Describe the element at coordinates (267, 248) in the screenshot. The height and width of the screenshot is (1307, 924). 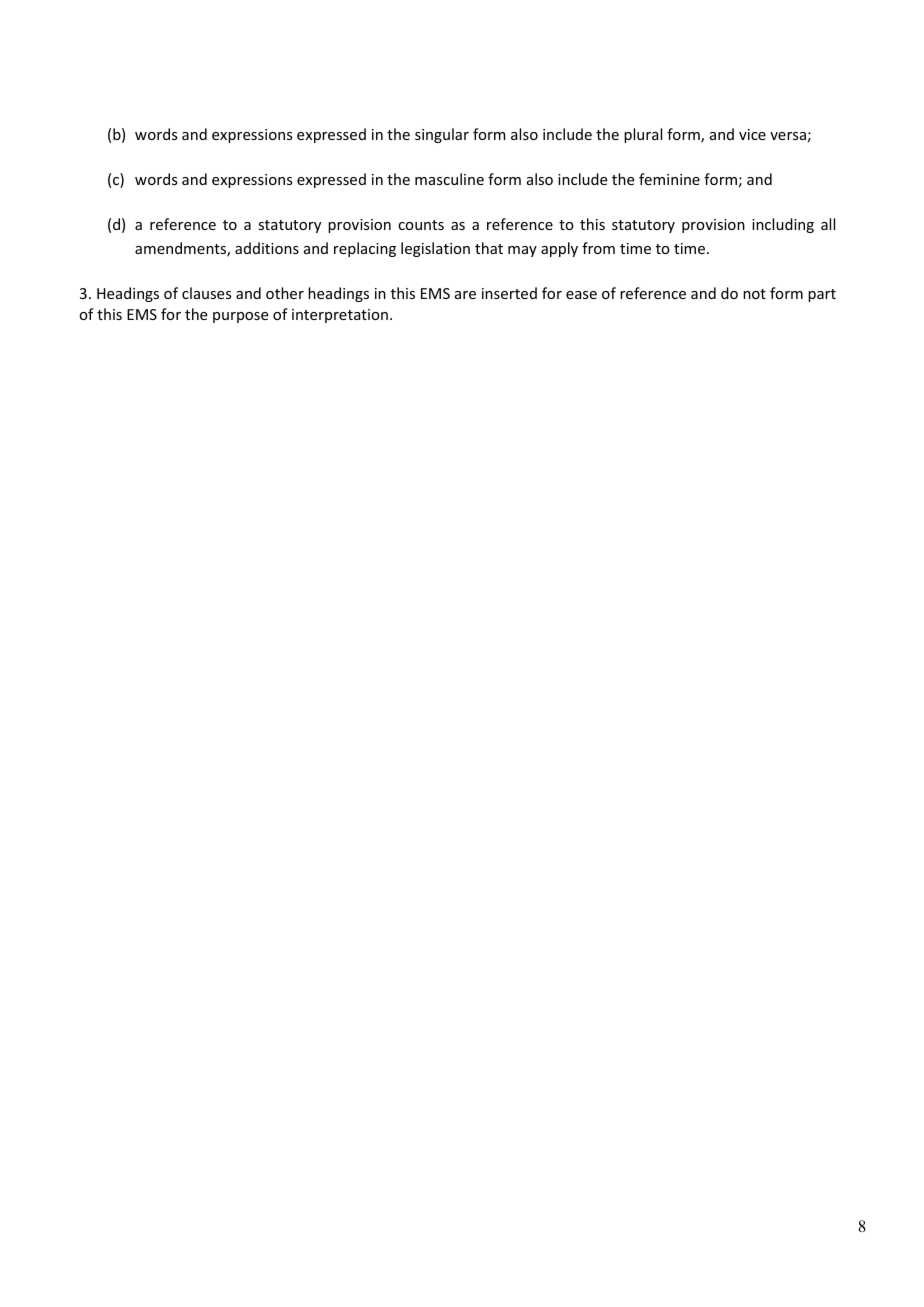
I see `additions` at that location.
